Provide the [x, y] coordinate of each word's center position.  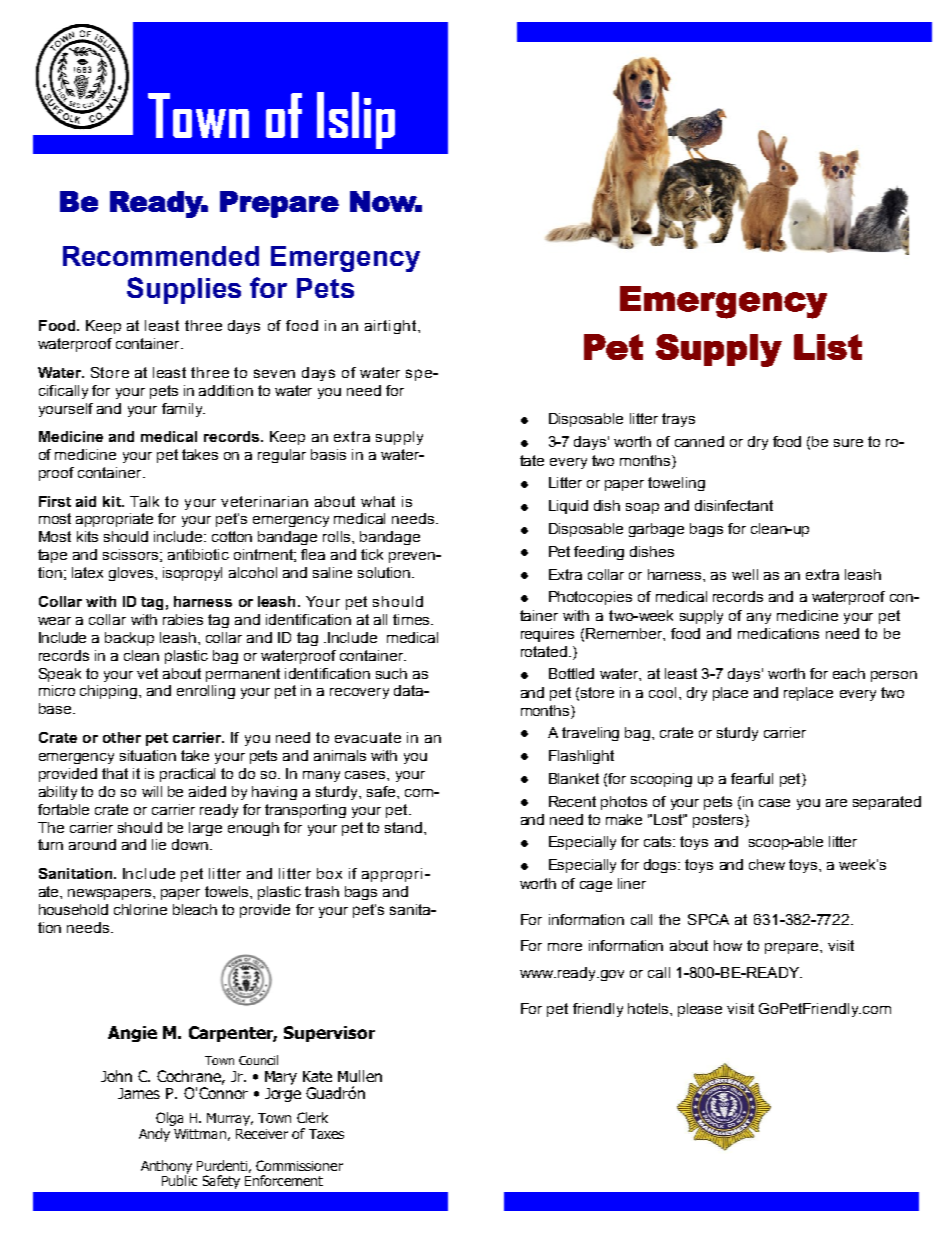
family [183, 410]
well [745, 574]
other [122, 737]
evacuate [368, 737]
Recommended [161, 256]
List [828, 347]
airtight [390, 327]
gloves [132, 574]
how [728, 945]
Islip [356, 120]
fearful [752, 778]
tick [372, 554]
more [565, 947]
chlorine [140, 909]
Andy [154, 1135]
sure [848, 443]
